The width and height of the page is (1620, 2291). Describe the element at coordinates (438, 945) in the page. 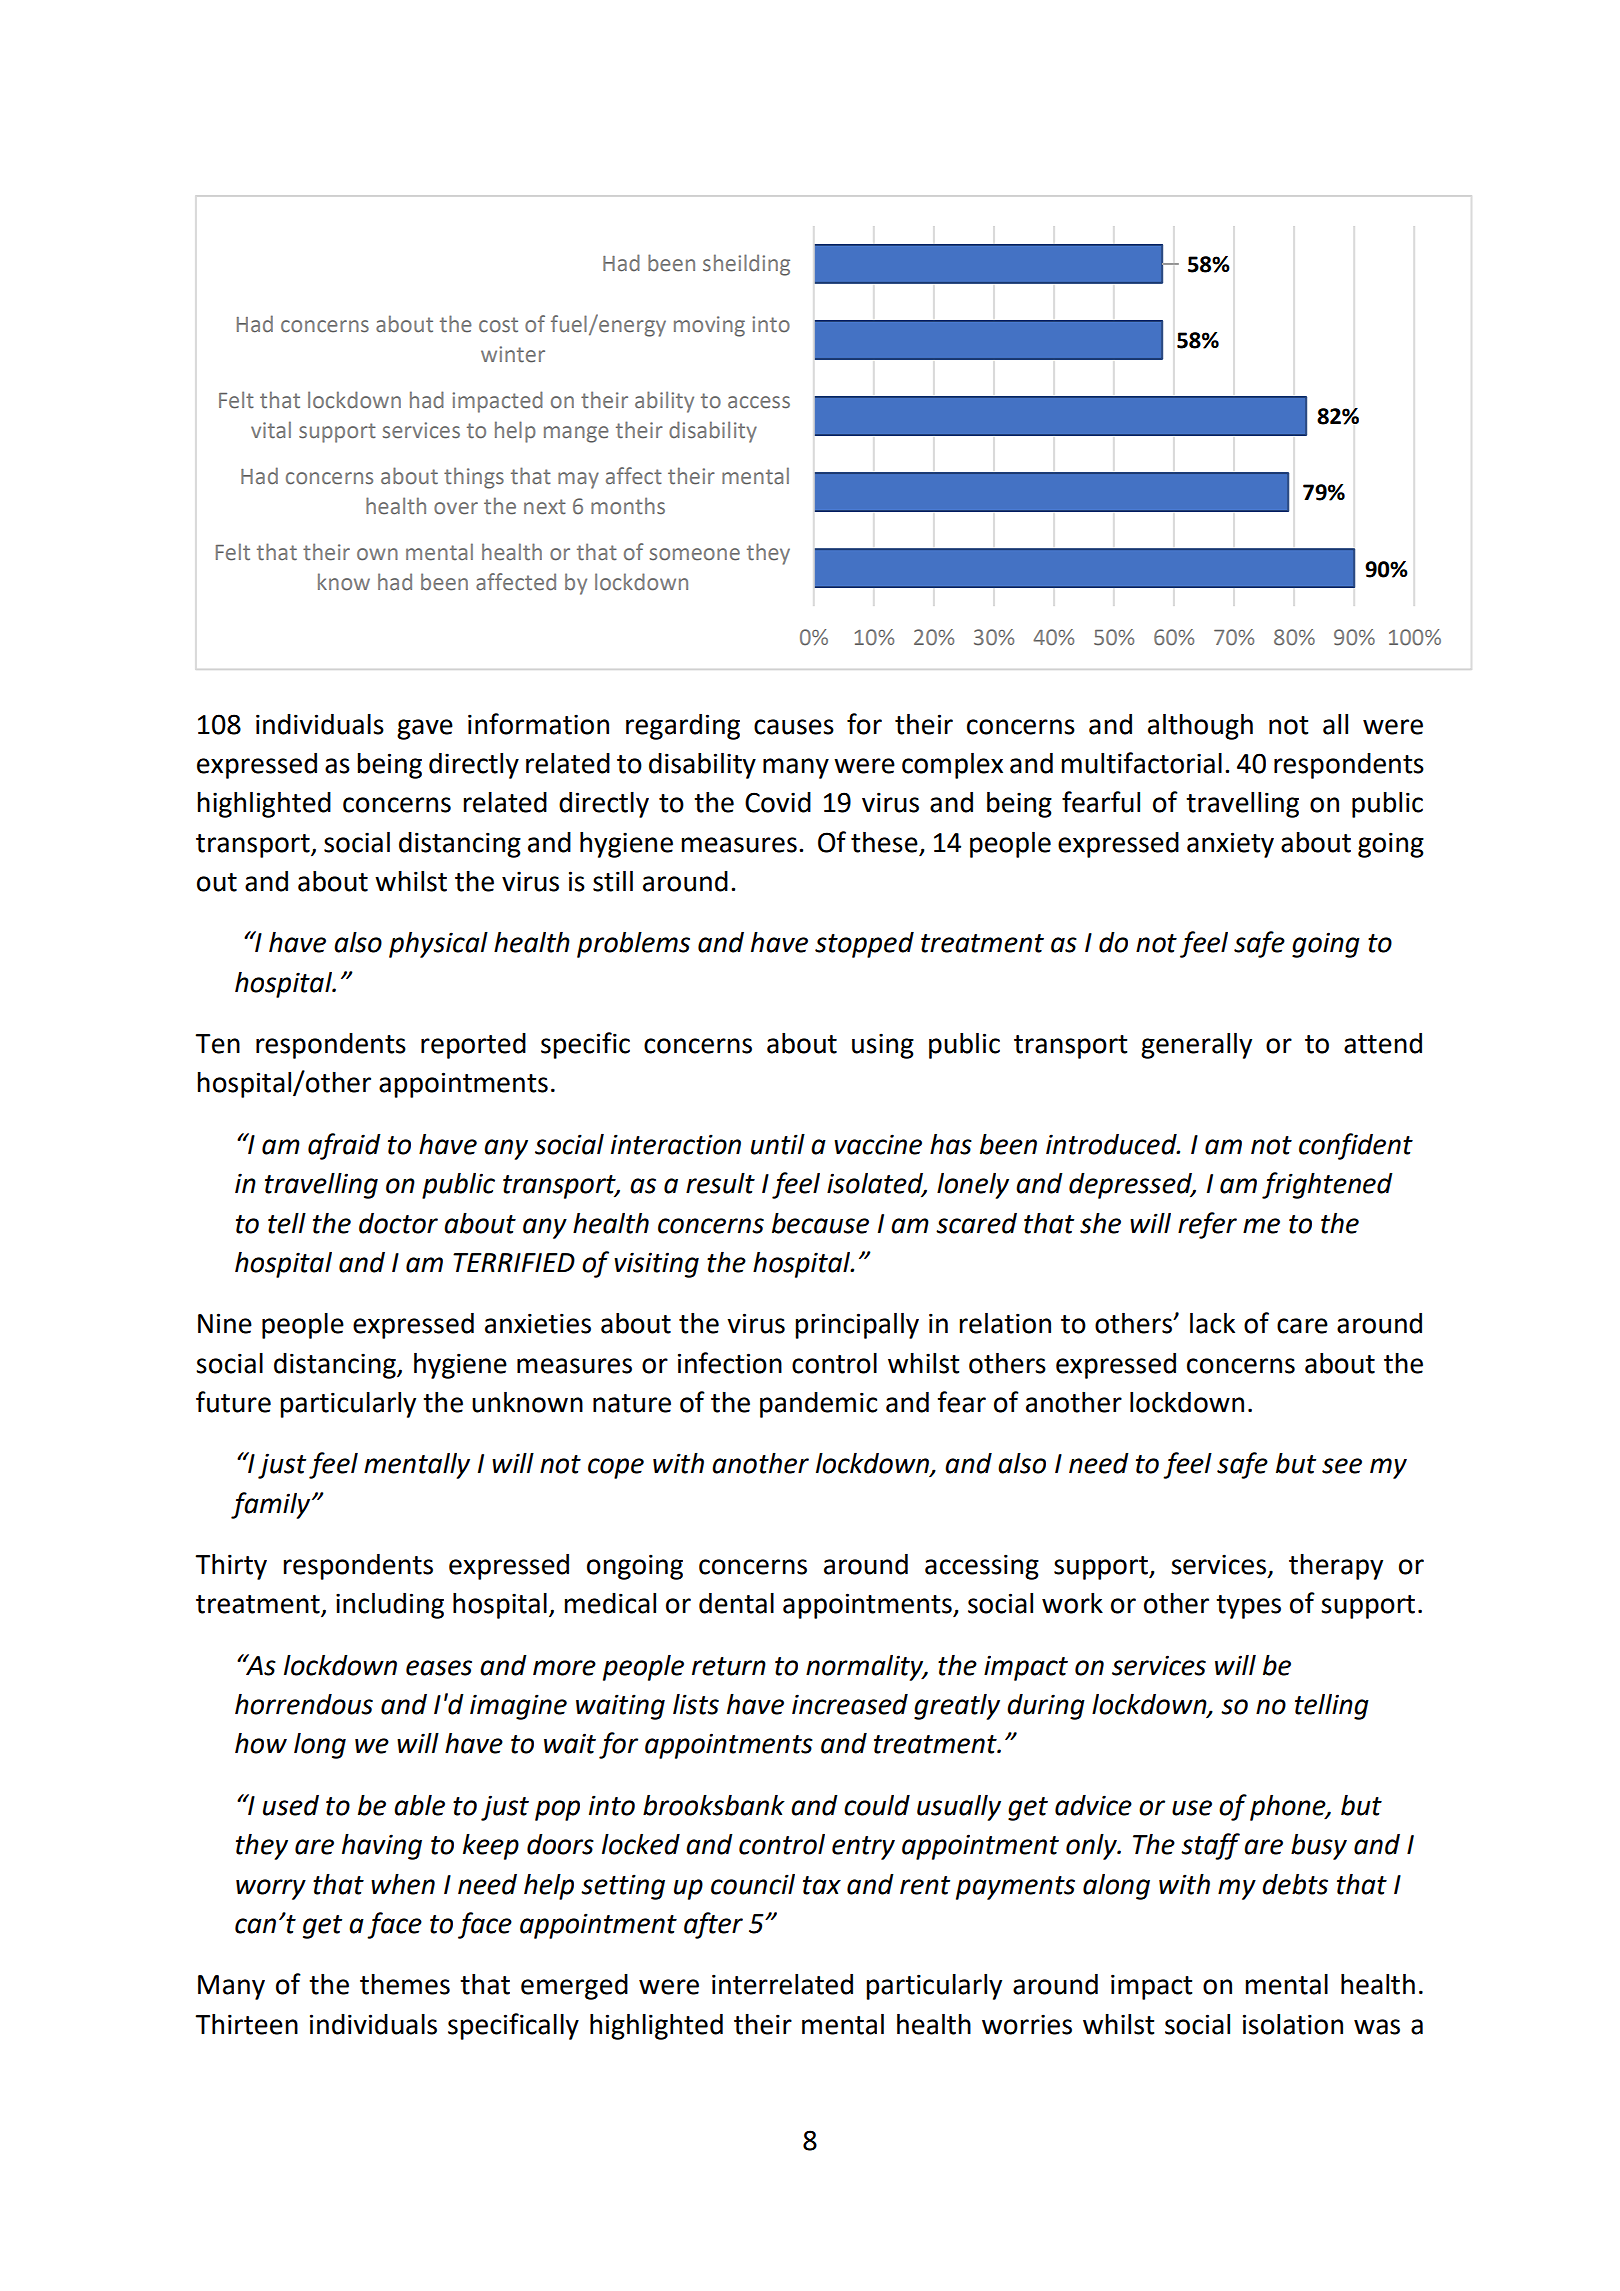

I see `physical` at that location.
